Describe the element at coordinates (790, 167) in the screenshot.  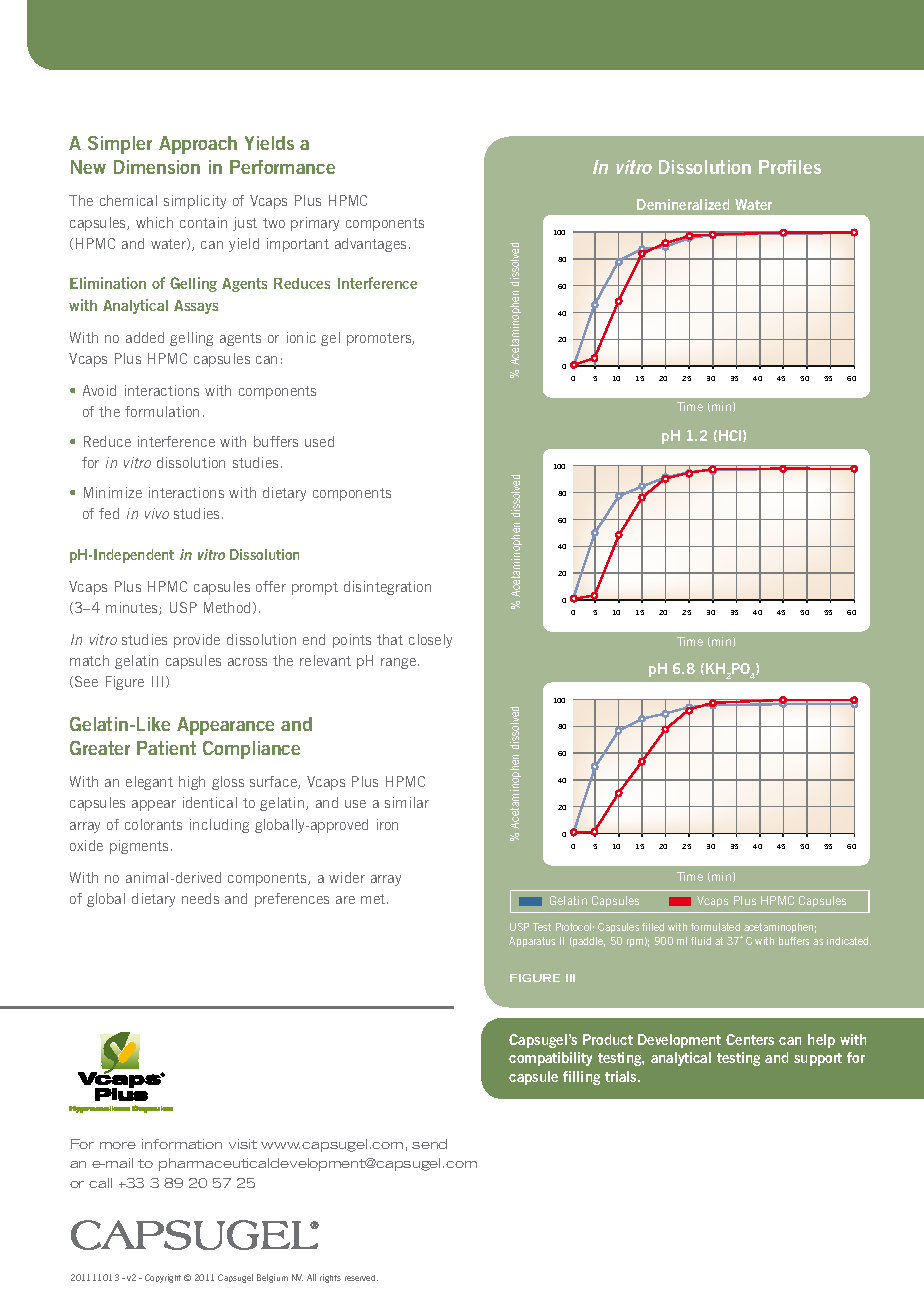
I see `Profiles` at that location.
